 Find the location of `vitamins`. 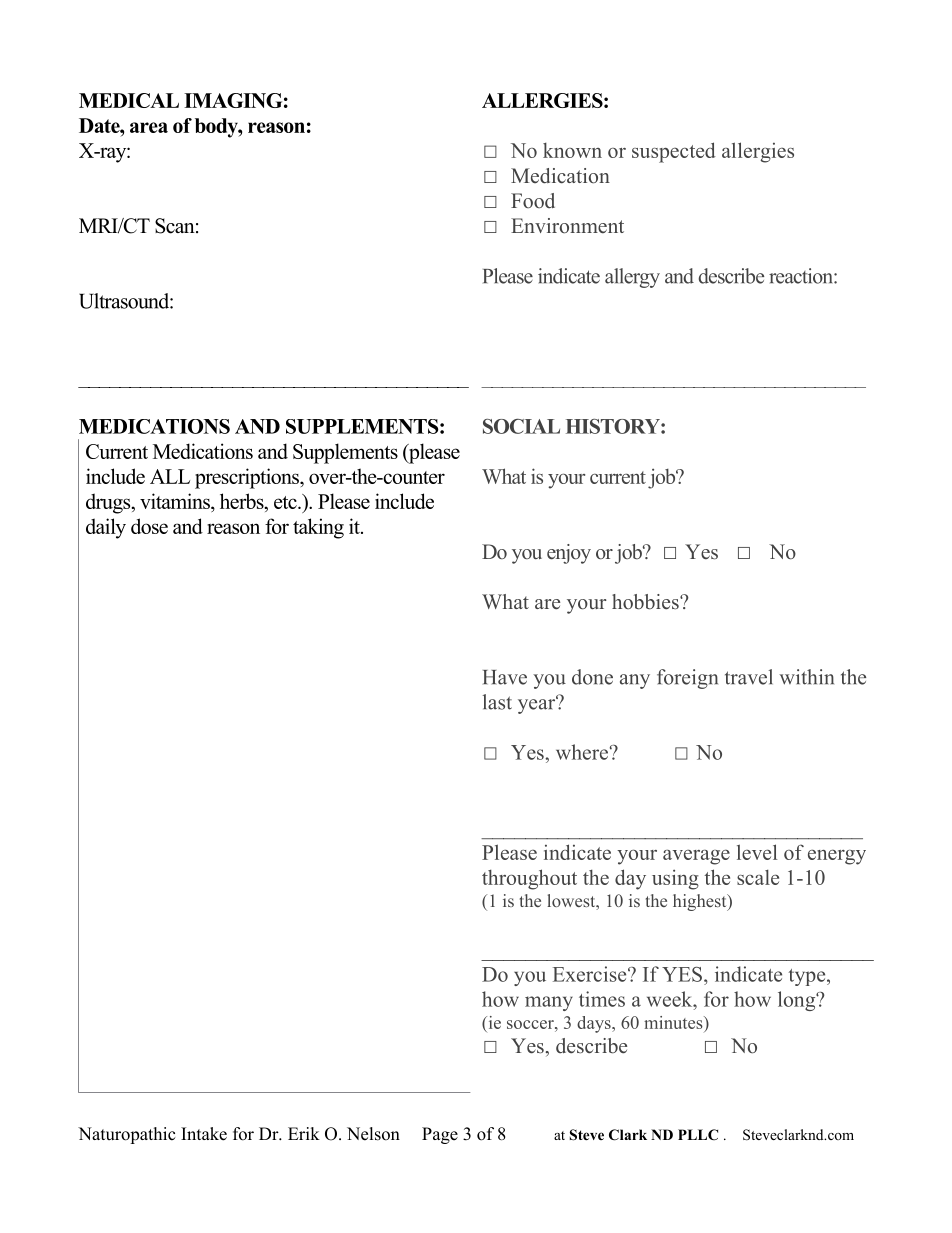

vitamins is located at coordinates (176, 502).
